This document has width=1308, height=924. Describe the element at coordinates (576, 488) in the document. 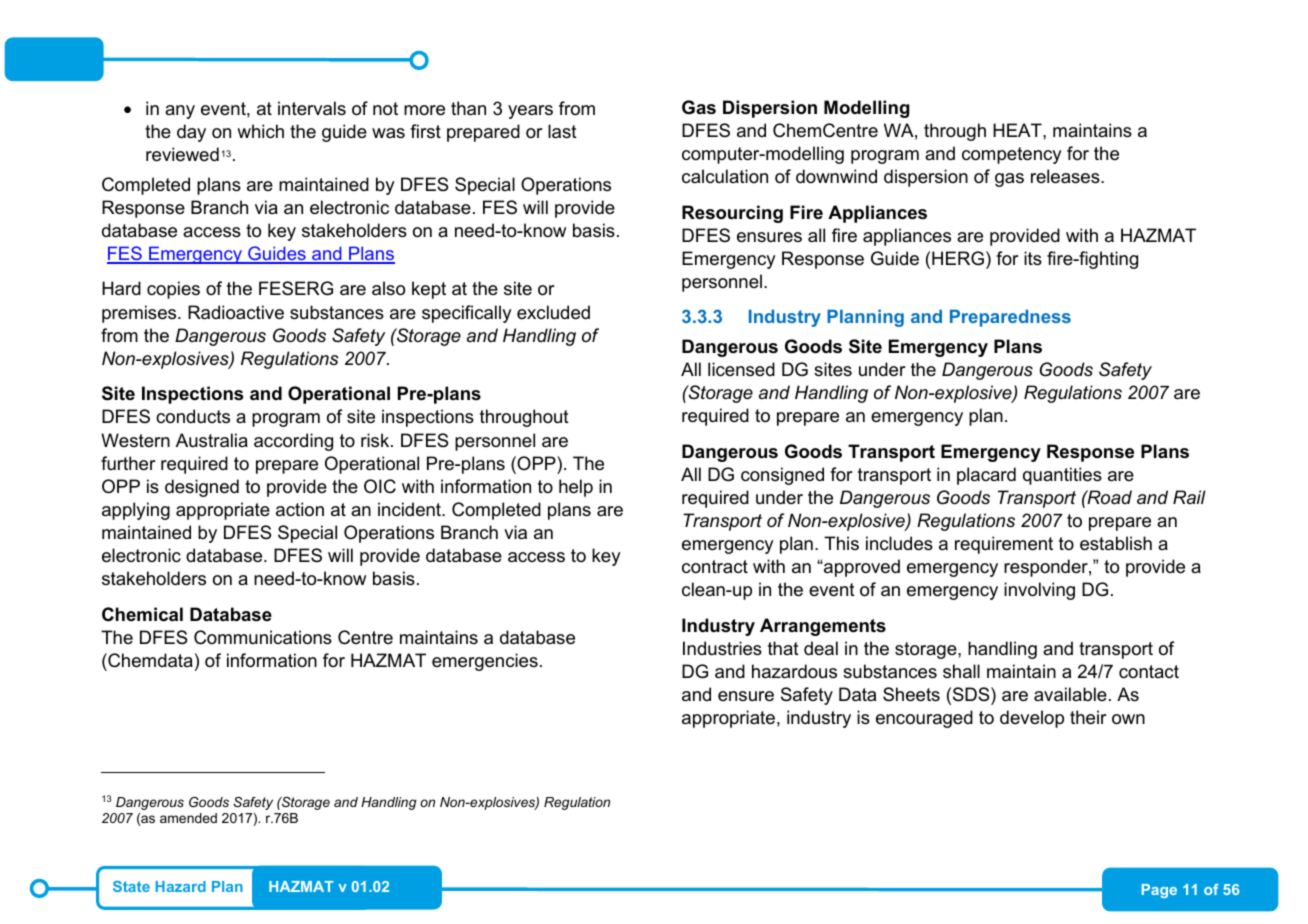

I see `help` at that location.
